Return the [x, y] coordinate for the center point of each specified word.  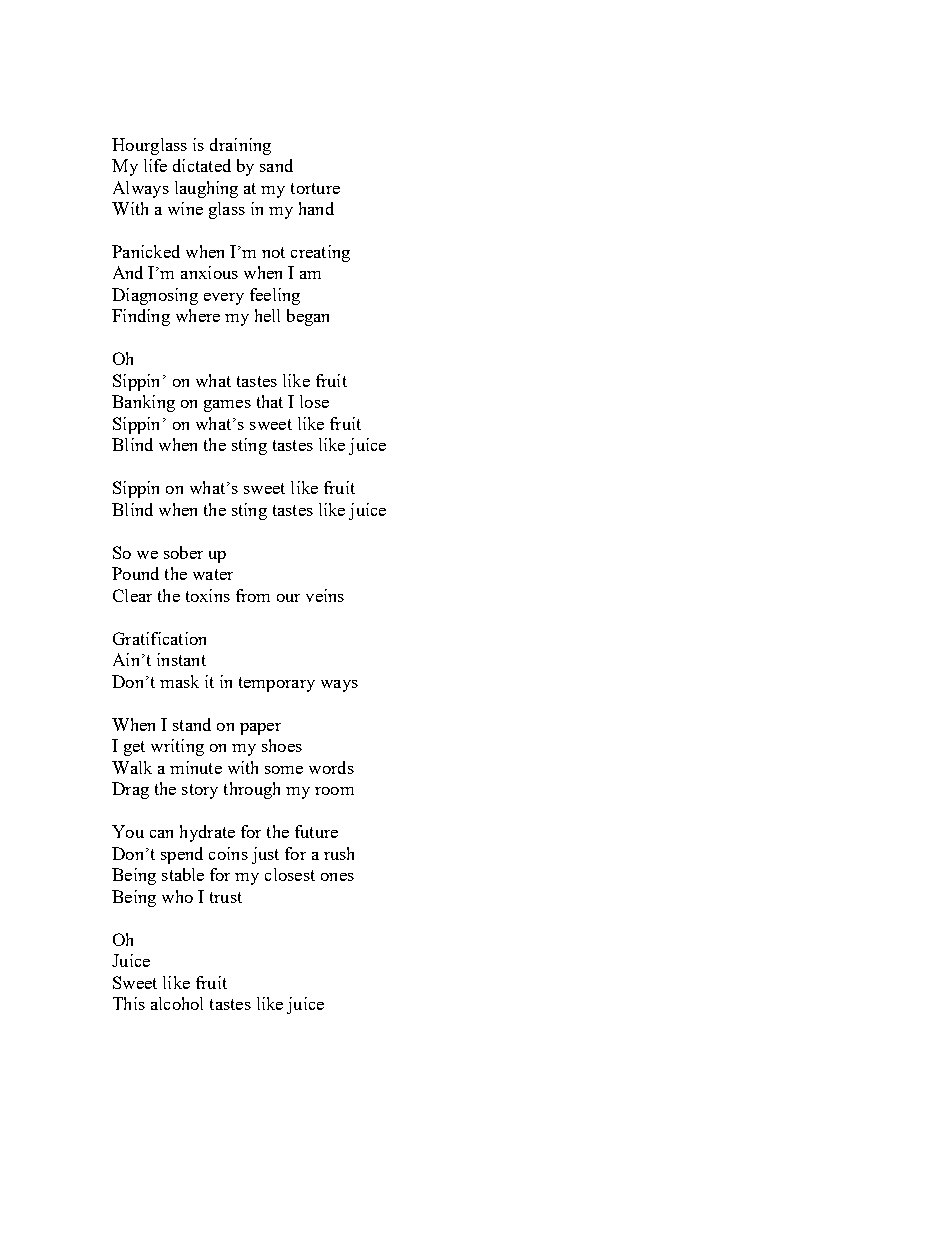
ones [337, 877]
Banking [143, 403]
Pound [135, 573]
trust [226, 897]
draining [240, 146]
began [308, 317]
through [252, 790]
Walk [132, 767]
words [331, 767]
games [227, 406]
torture [315, 188]
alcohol [177, 1003]
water [213, 574]
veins [325, 595]
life [155, 165]
